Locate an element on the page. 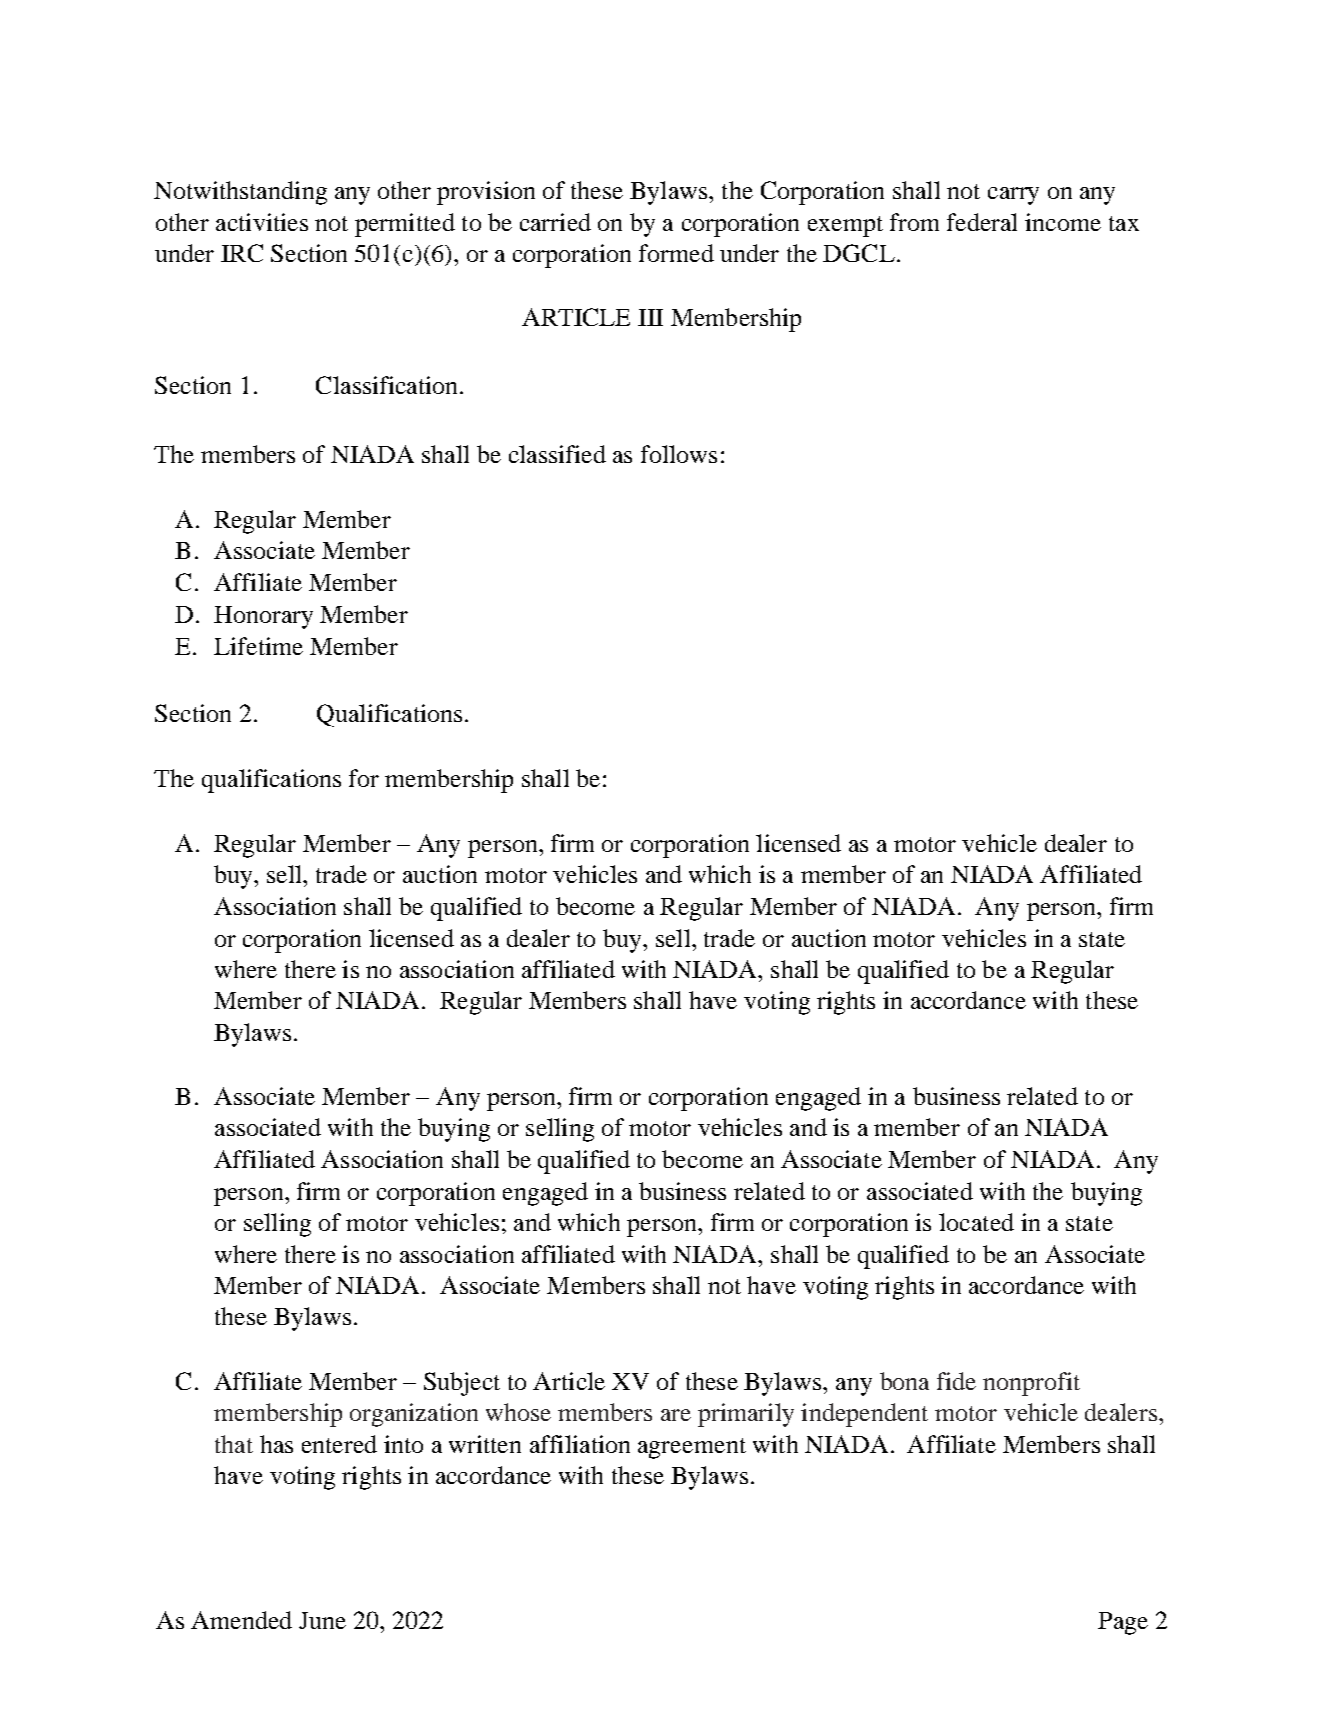  fide is located at coordinates (956, 1381).
